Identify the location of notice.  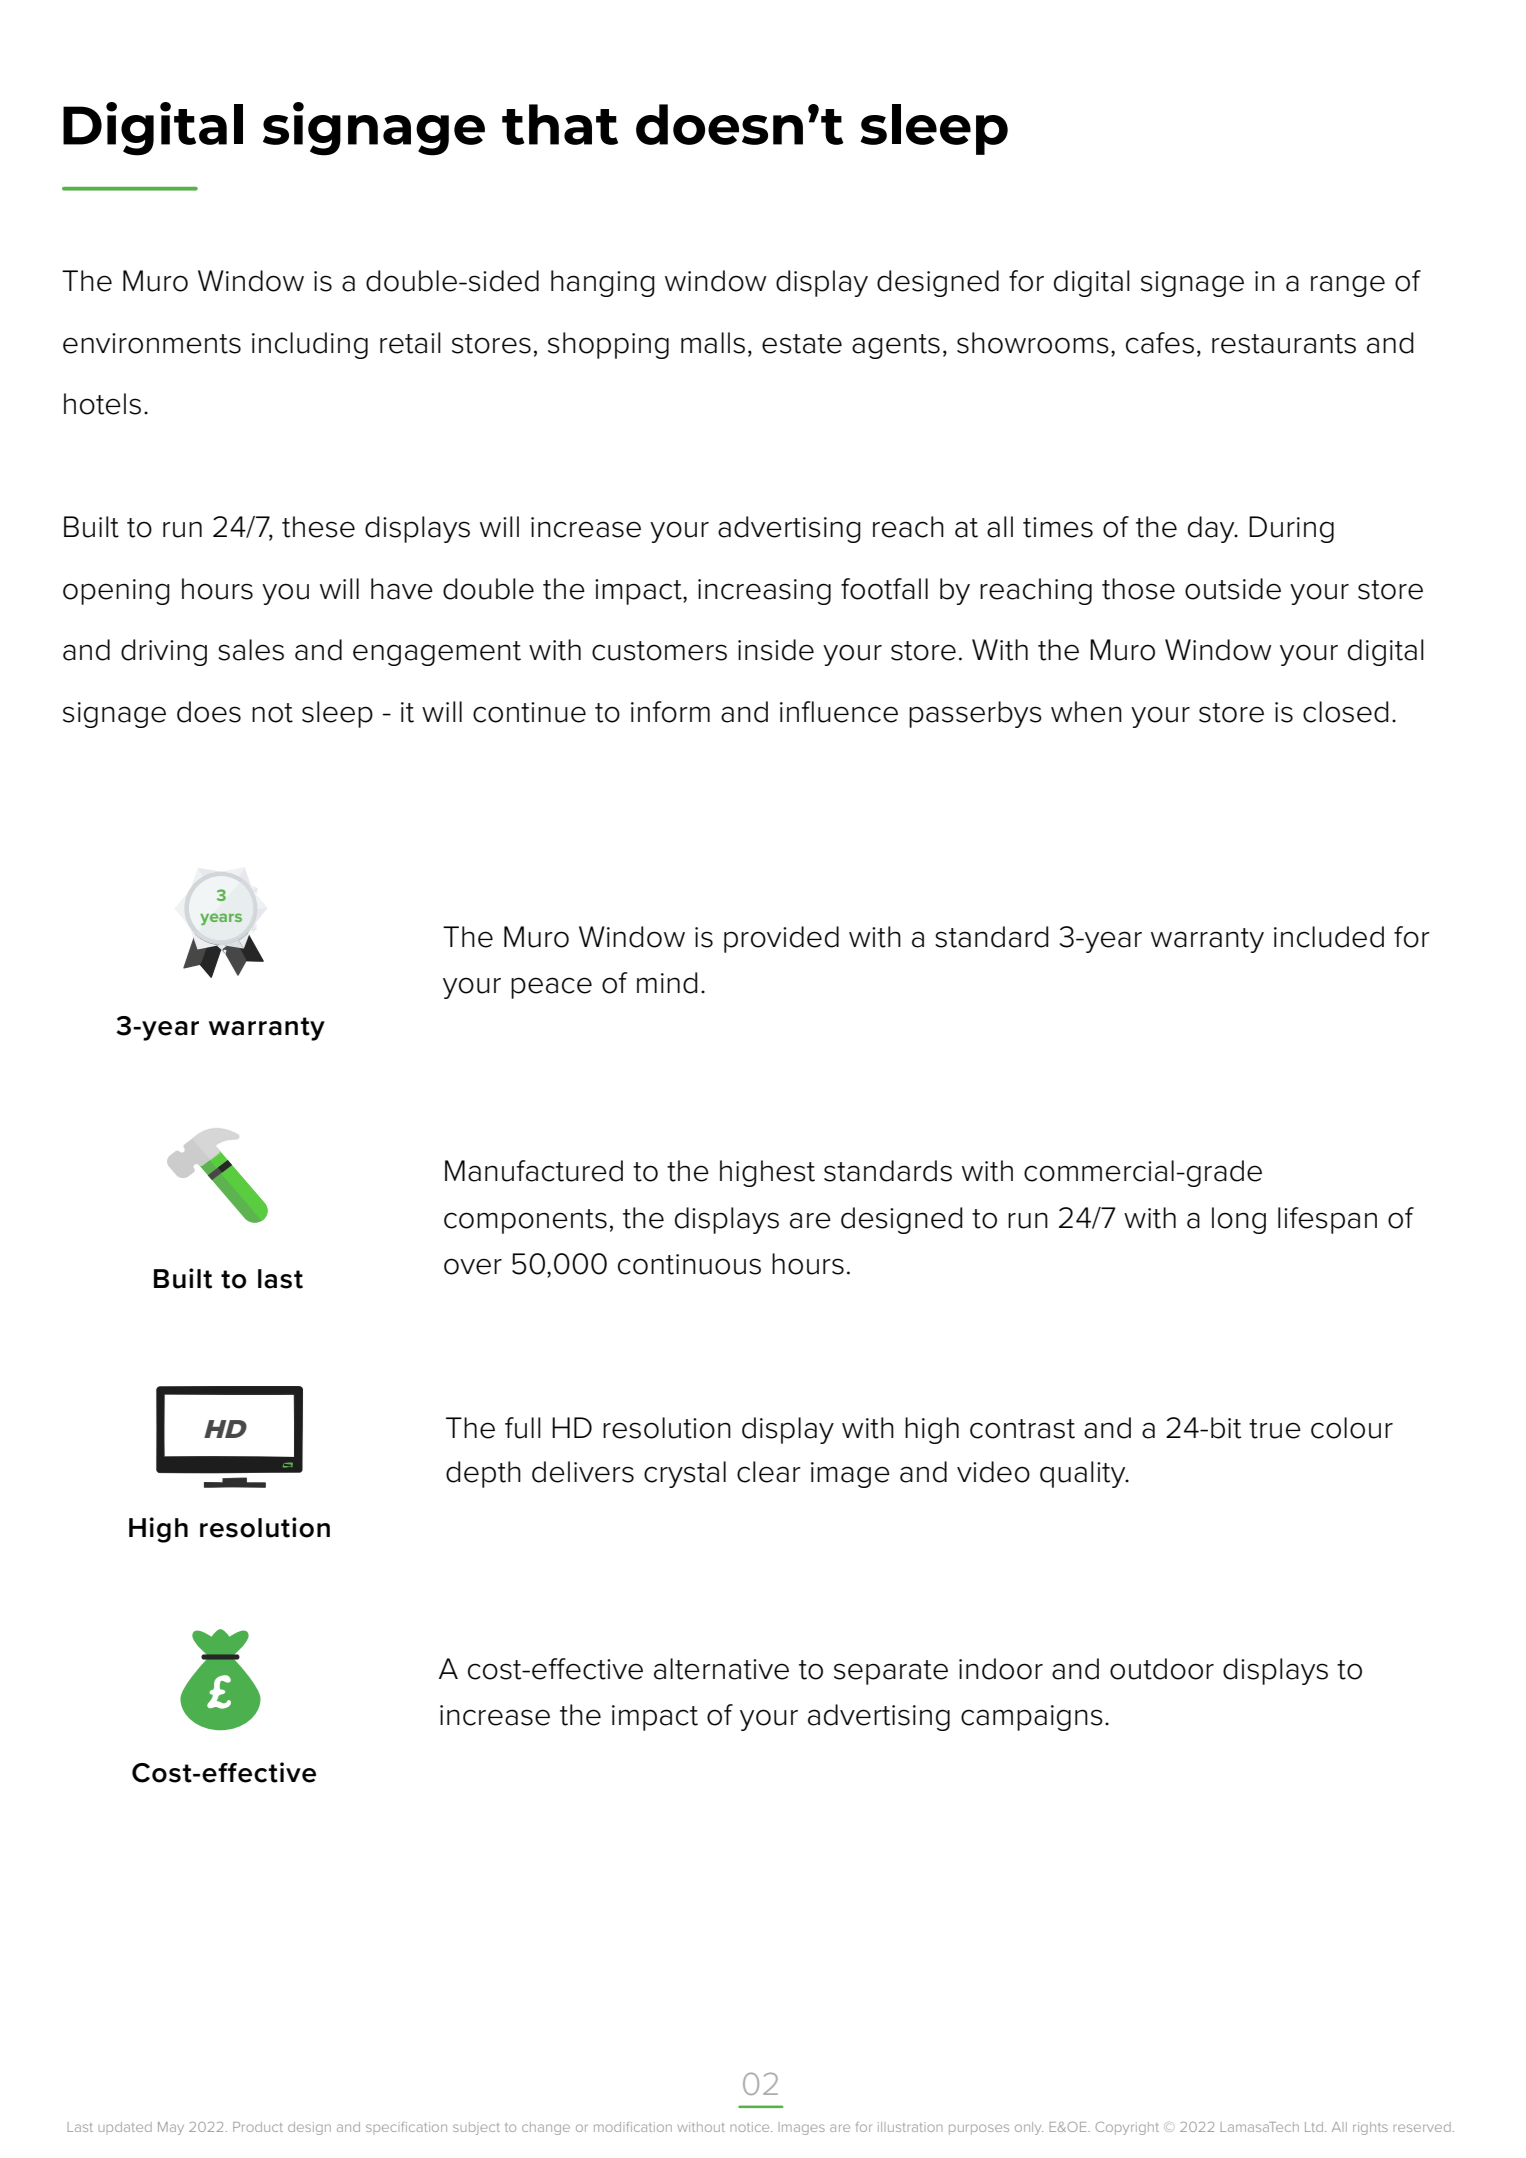
(751, 2127).
